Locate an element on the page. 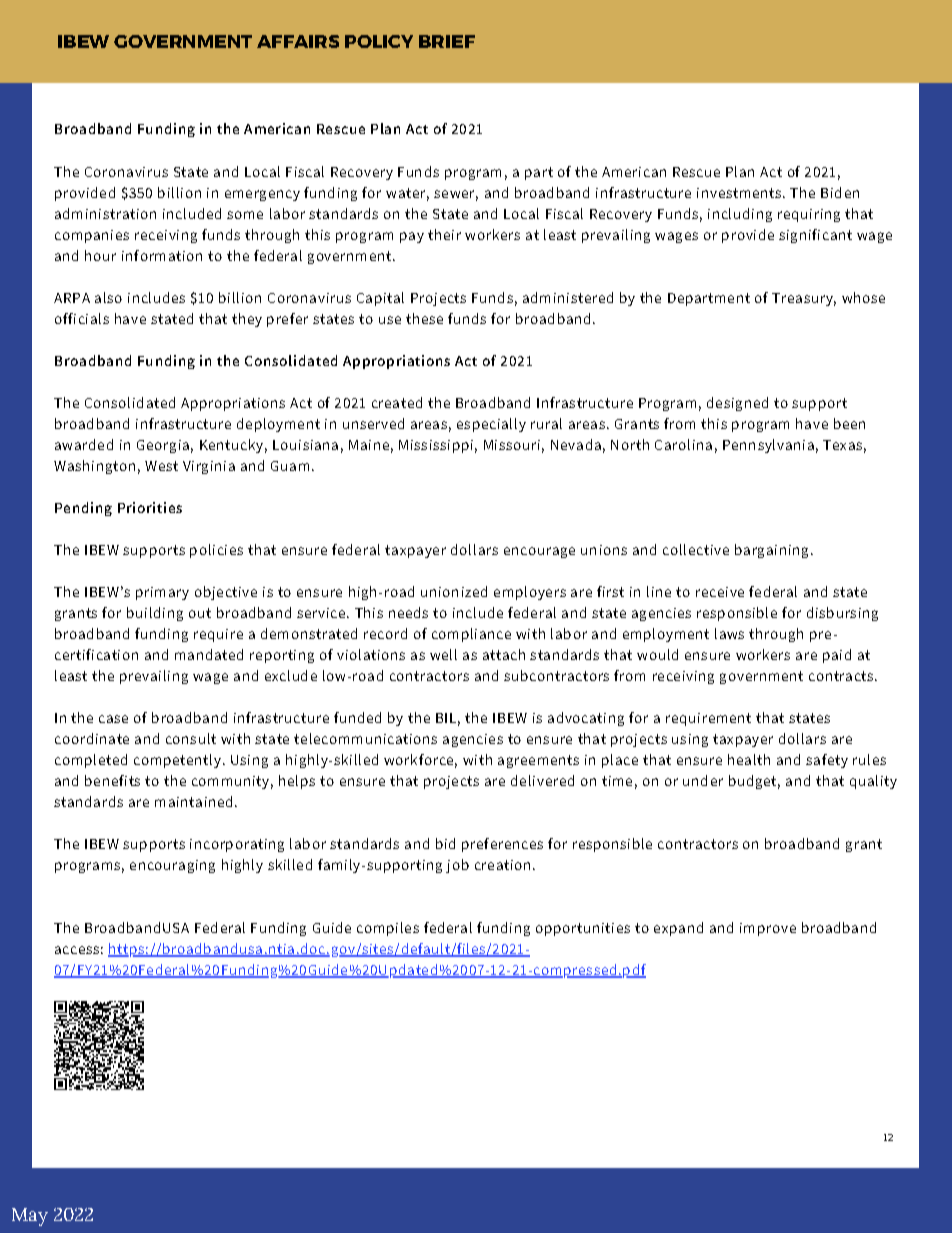 The width and height of the page is (952, 1233). May is located at coordinates (30, 1217).
